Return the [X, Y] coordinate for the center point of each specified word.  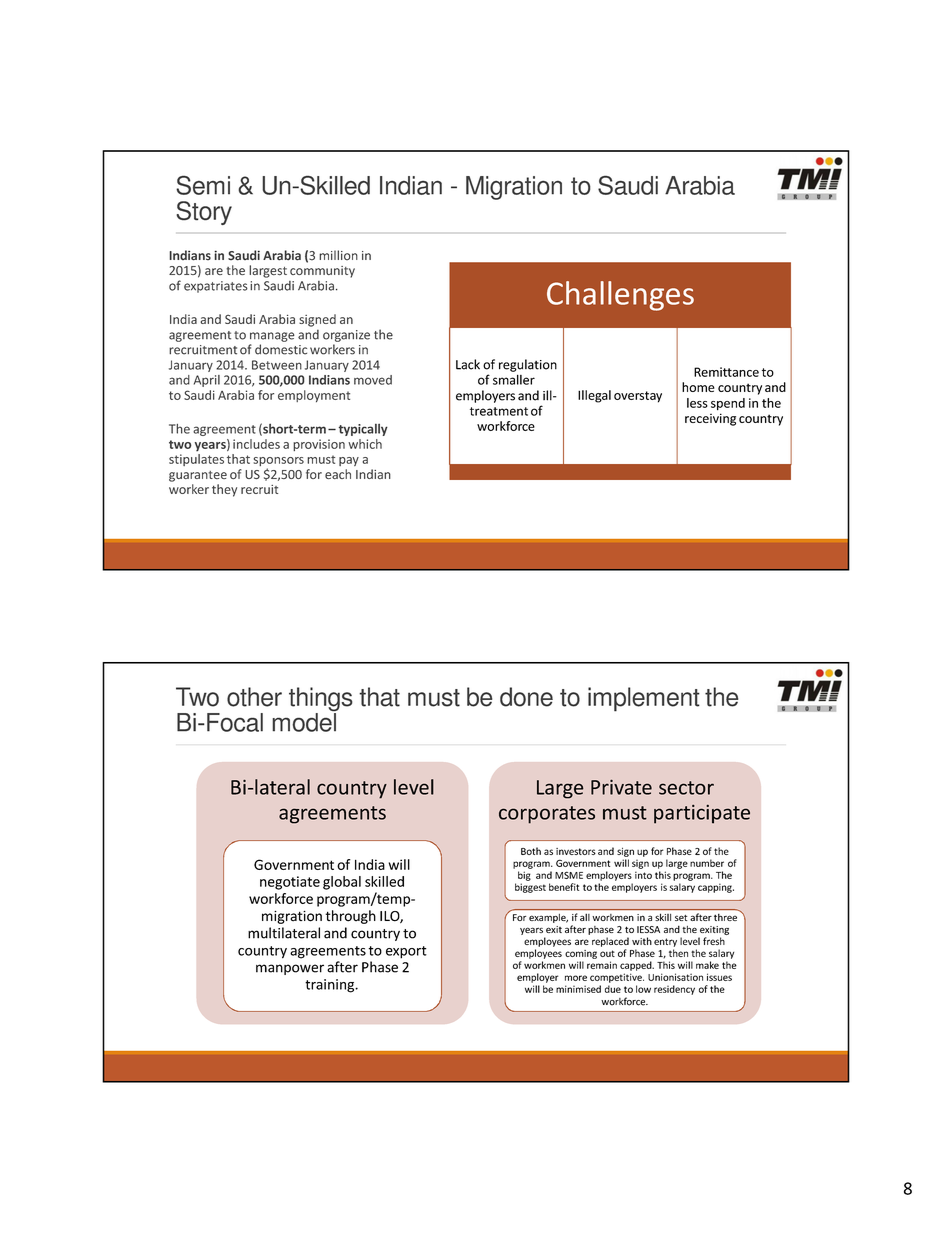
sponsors [278, 463]
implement [644, 699]
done [526, 697]
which [365, 444]
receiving [710, 419]
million [338, 255]
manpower [290, 969]
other [254, 697]
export [406, 952]
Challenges [620, 296]
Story [204, 213]
